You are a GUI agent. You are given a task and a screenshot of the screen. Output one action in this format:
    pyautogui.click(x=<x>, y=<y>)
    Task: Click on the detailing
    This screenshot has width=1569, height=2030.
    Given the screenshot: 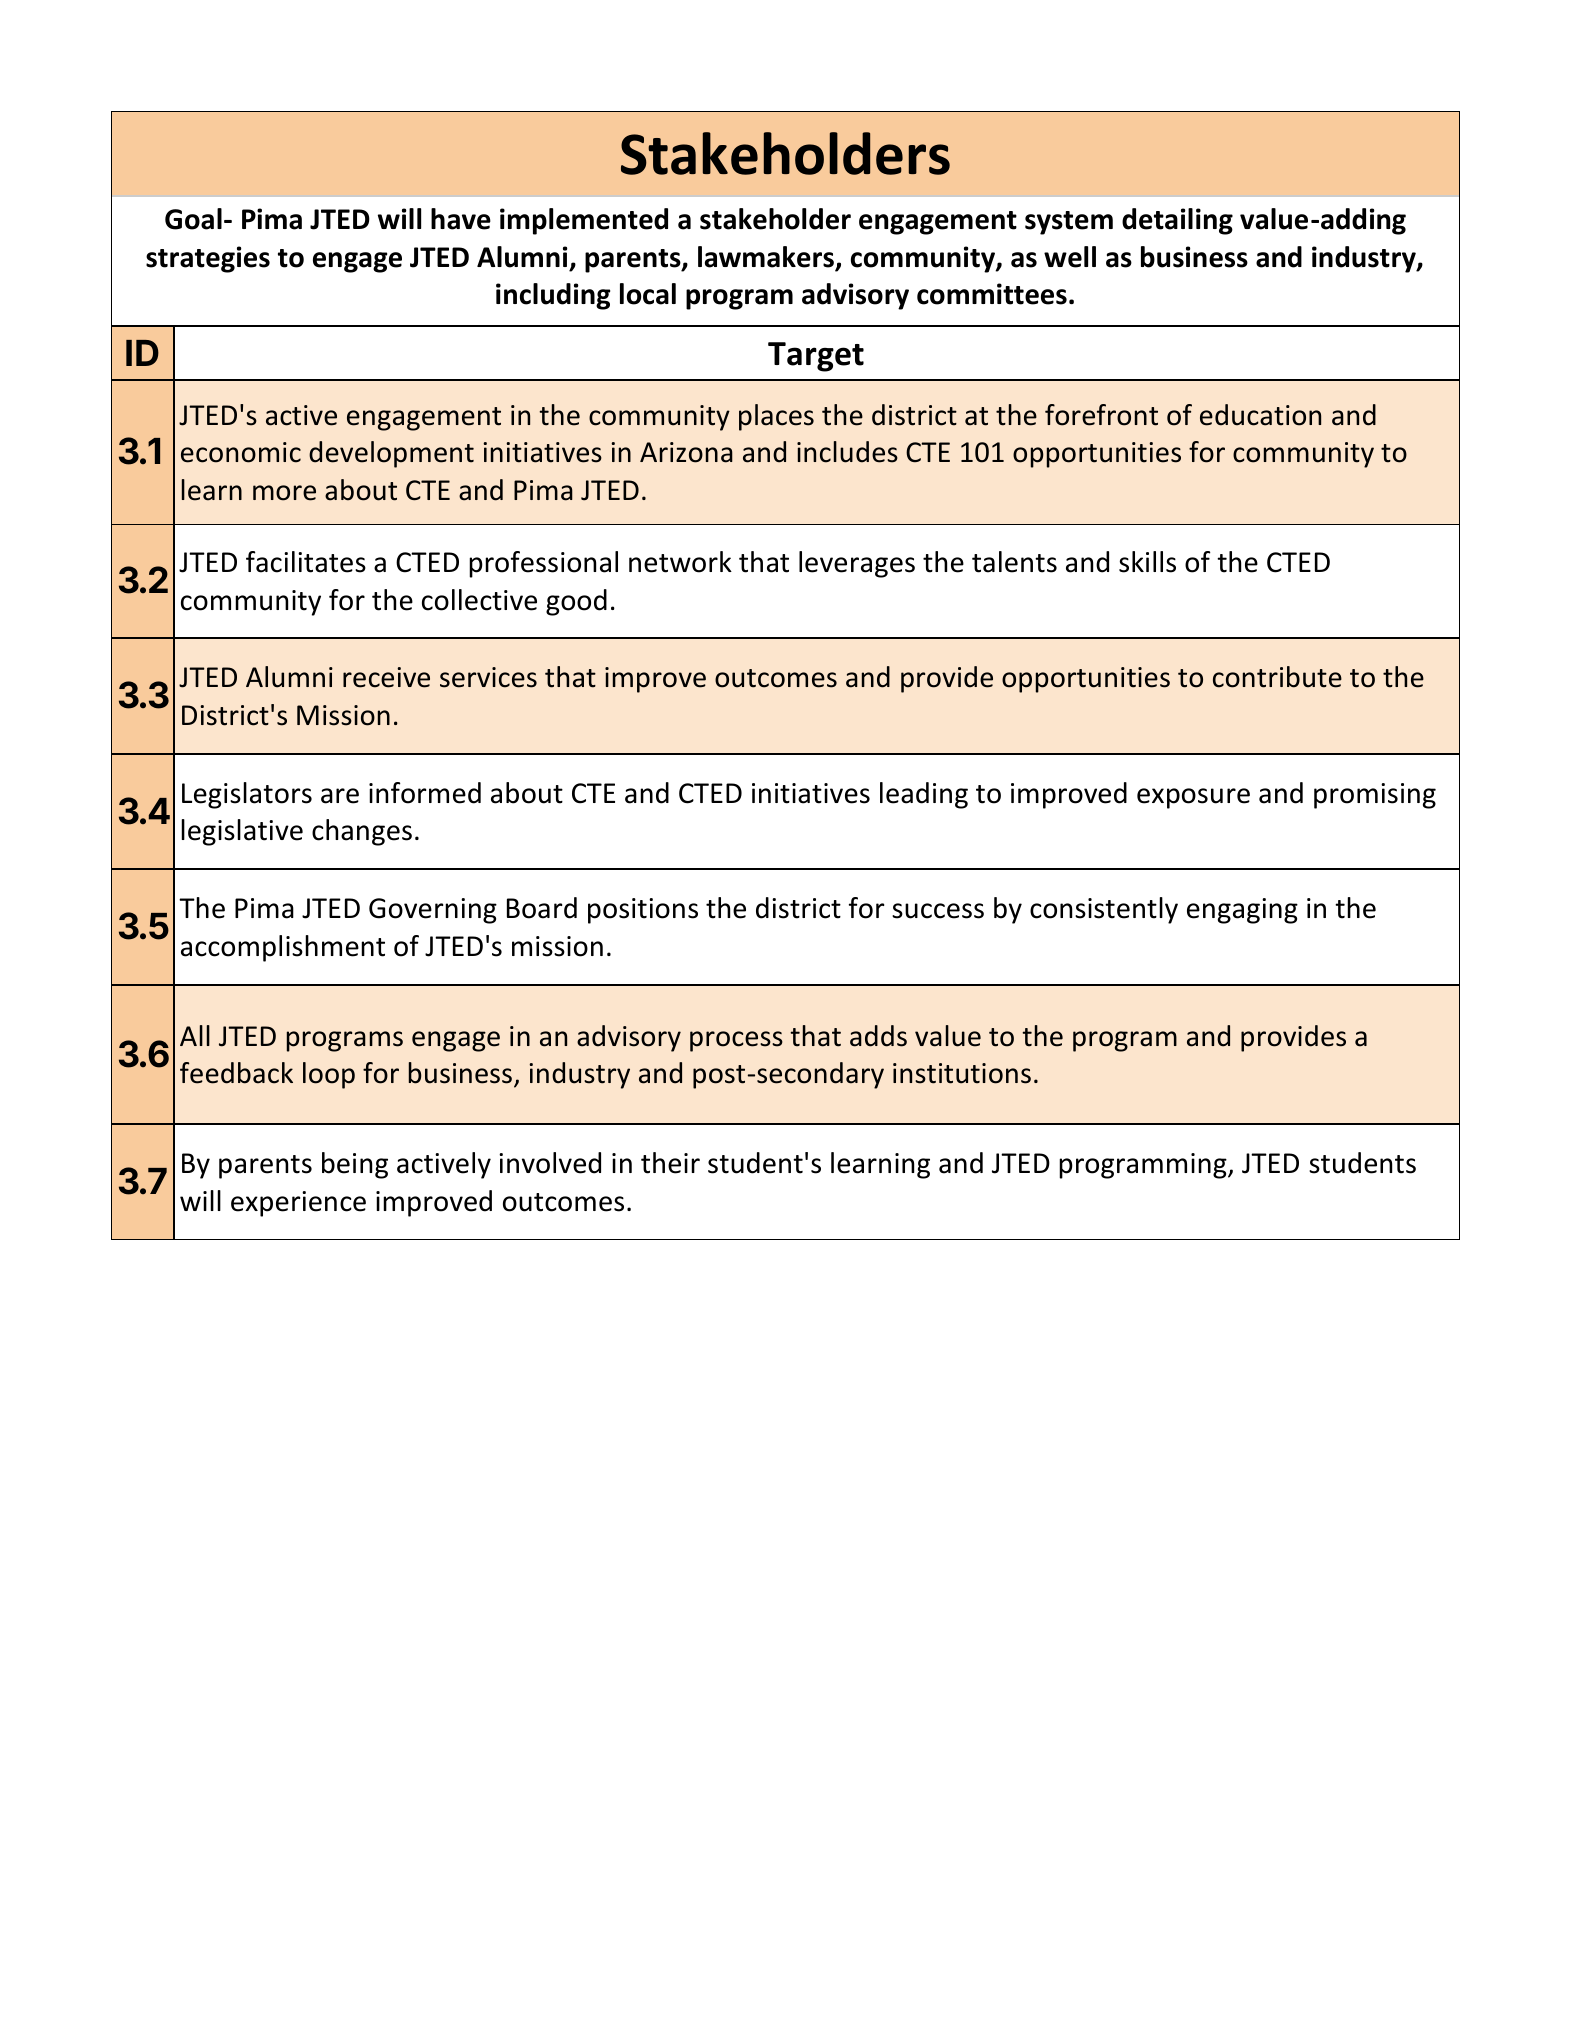 What is the action you would take?
    pyautogui.click(x=1177, y=221)
